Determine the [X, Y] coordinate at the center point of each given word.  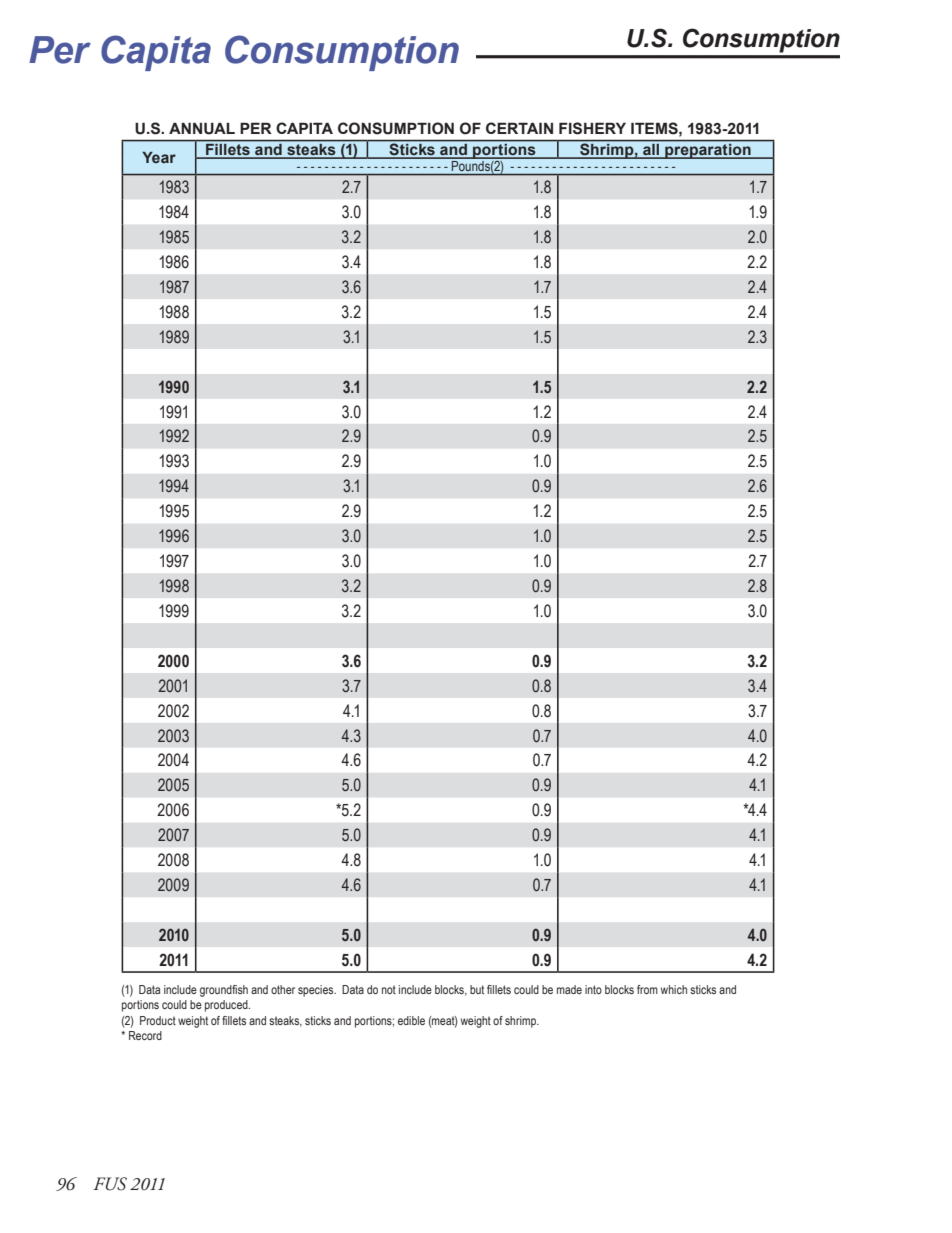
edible [411, 1020]
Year [159, 157]
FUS [110, 1184]
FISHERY [592, 128]
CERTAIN [519, 128]
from [647, 989]
